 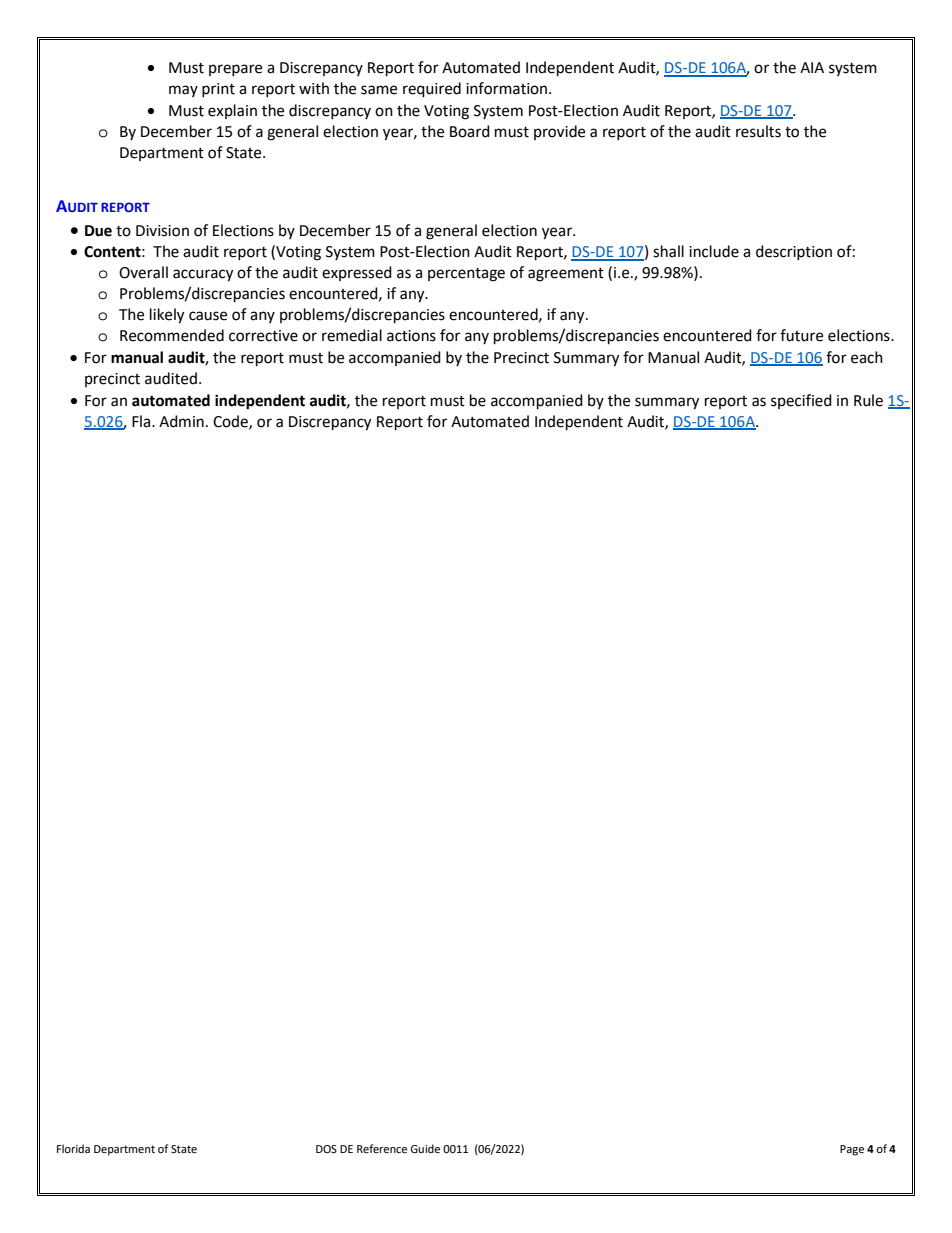 What do you see at coordinates (868, 400) in the page?
I see `Rule` at bounding box center [868, 400].
